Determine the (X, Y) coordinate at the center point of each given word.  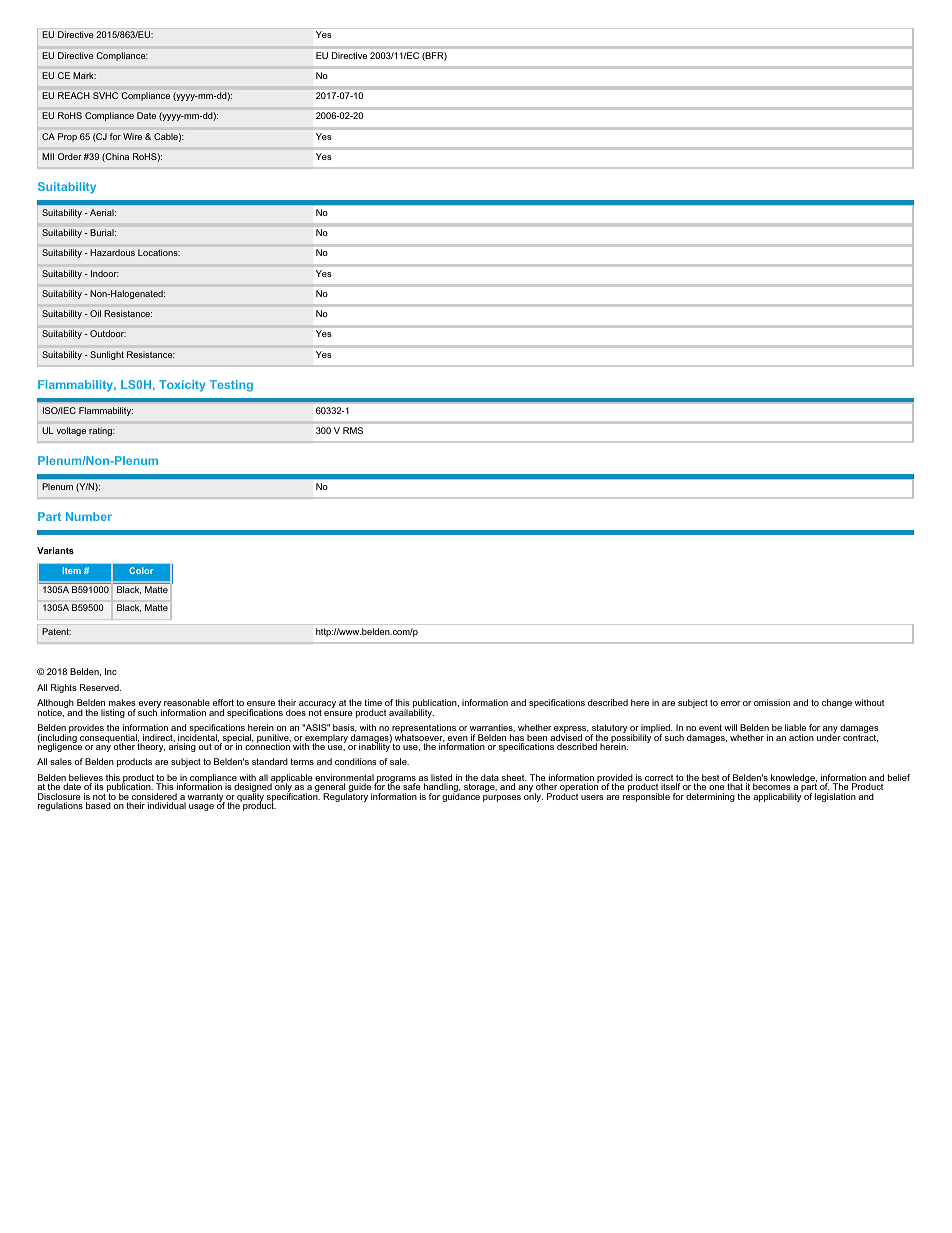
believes (85, 779)
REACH (73, 95)
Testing (231, 386)
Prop (67, 137)
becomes (772, 786)
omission (772, 702)
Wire (132, 136)
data (490, 777)
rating (101, 431)
